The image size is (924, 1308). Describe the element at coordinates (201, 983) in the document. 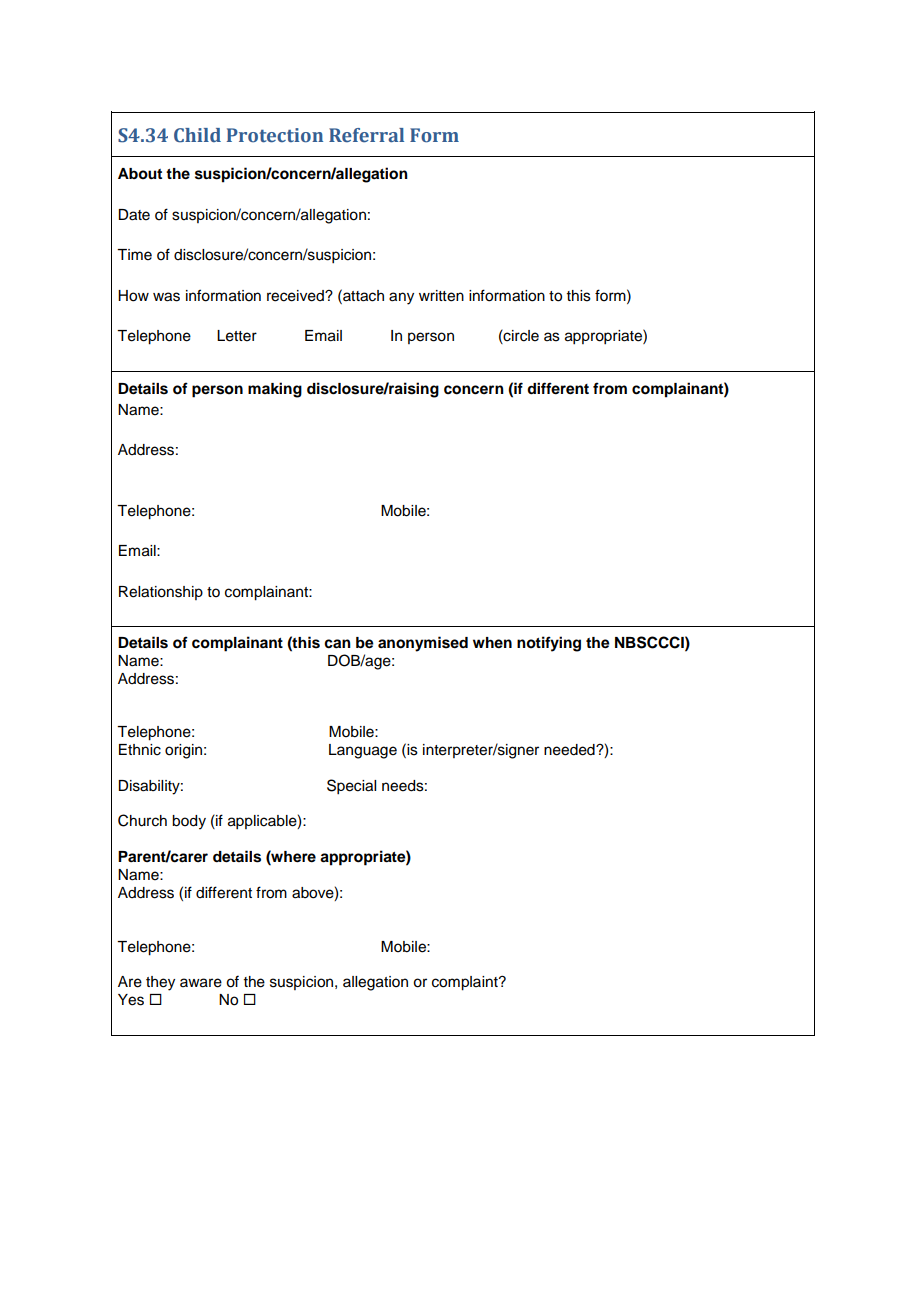

I see `aware` at that location.
